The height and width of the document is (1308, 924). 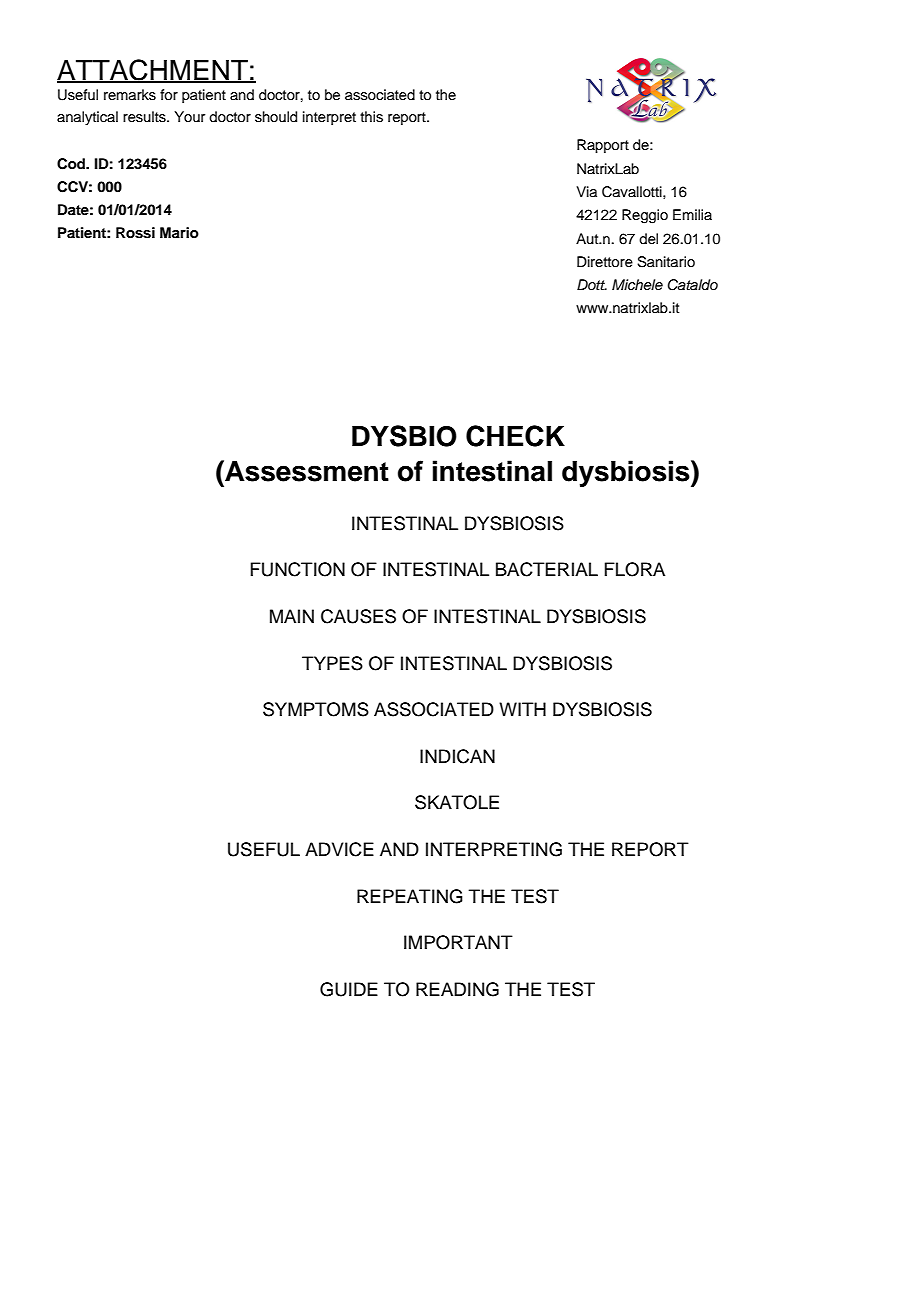 What do you see at coordinates (332, 663) in the document?
I see `TYPES` at bounding box center [332, 663].
